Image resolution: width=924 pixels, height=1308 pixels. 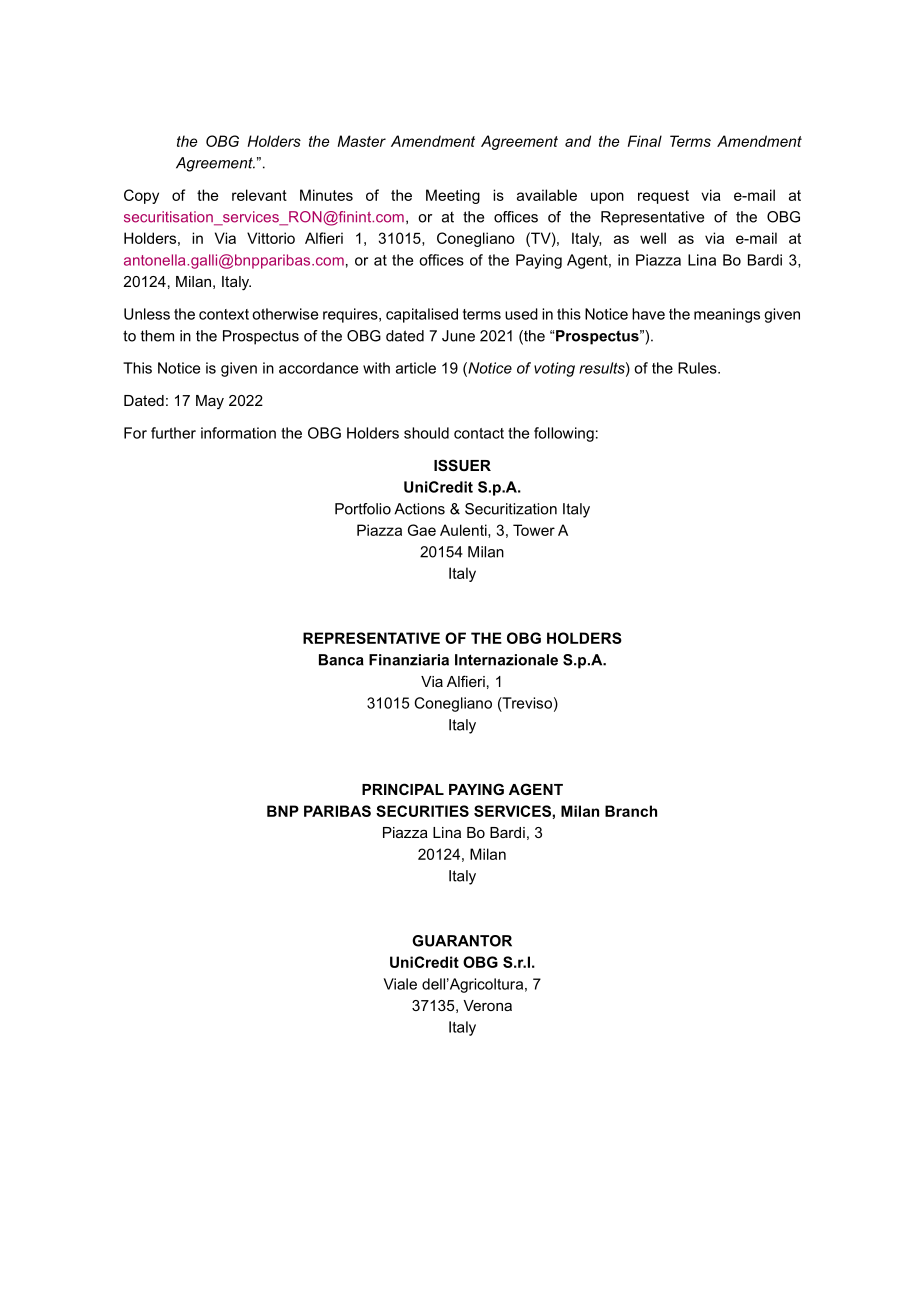 I want to click on Portfolio, so click(x=363, y=509).
